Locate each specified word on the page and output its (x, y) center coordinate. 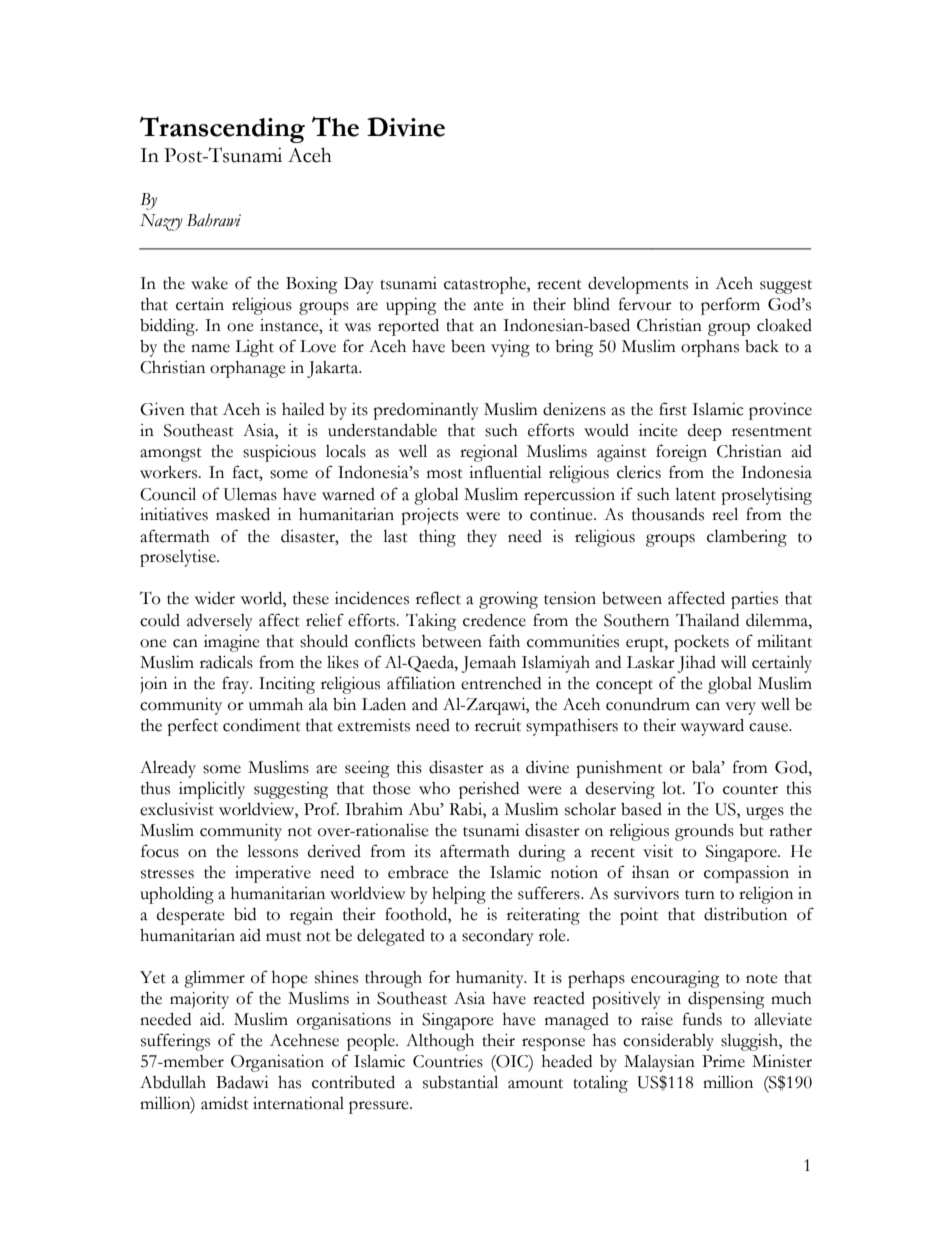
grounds (704, 832)
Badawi (242, 1082)
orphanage (248, 369)
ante (489, 306)
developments (638, 285)
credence (494, 620)
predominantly (426, 411)
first (673, 409)
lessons (272, 851)
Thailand (707, 620)
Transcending (222, 129)
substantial (460, 1082)
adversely (220, 622)
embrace (418, 872)
